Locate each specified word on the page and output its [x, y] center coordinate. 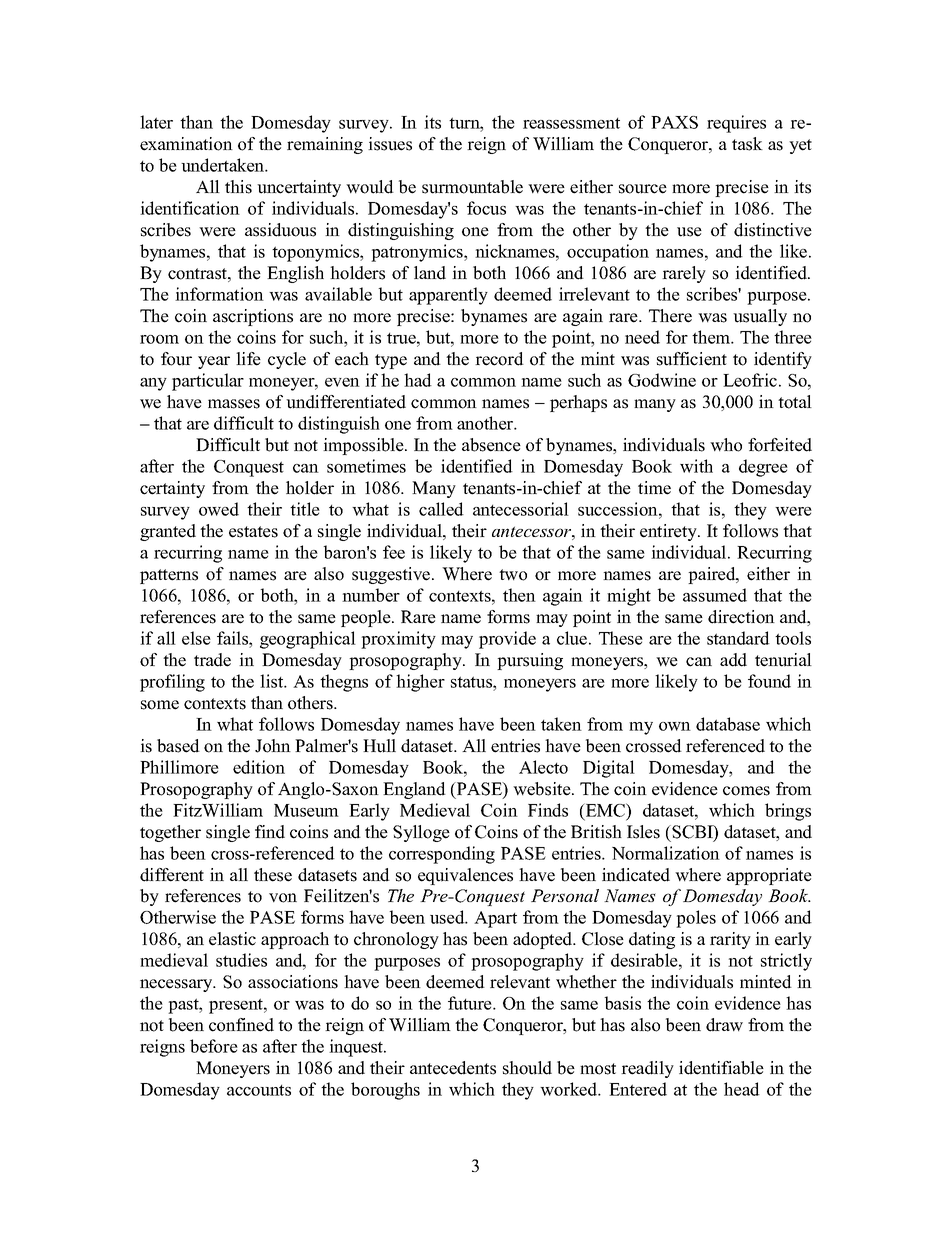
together [170, 833]
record [499, 359]
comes [746, 791]
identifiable [721, 1068]
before [214, 1046]
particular [208, 382]
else [196, 638]
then [519, 595]
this [238, 187]
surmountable [472, 187]
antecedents [453, 1068]
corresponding [442, 855]
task [747, 144]
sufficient [692, 359]
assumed [715, 595]
